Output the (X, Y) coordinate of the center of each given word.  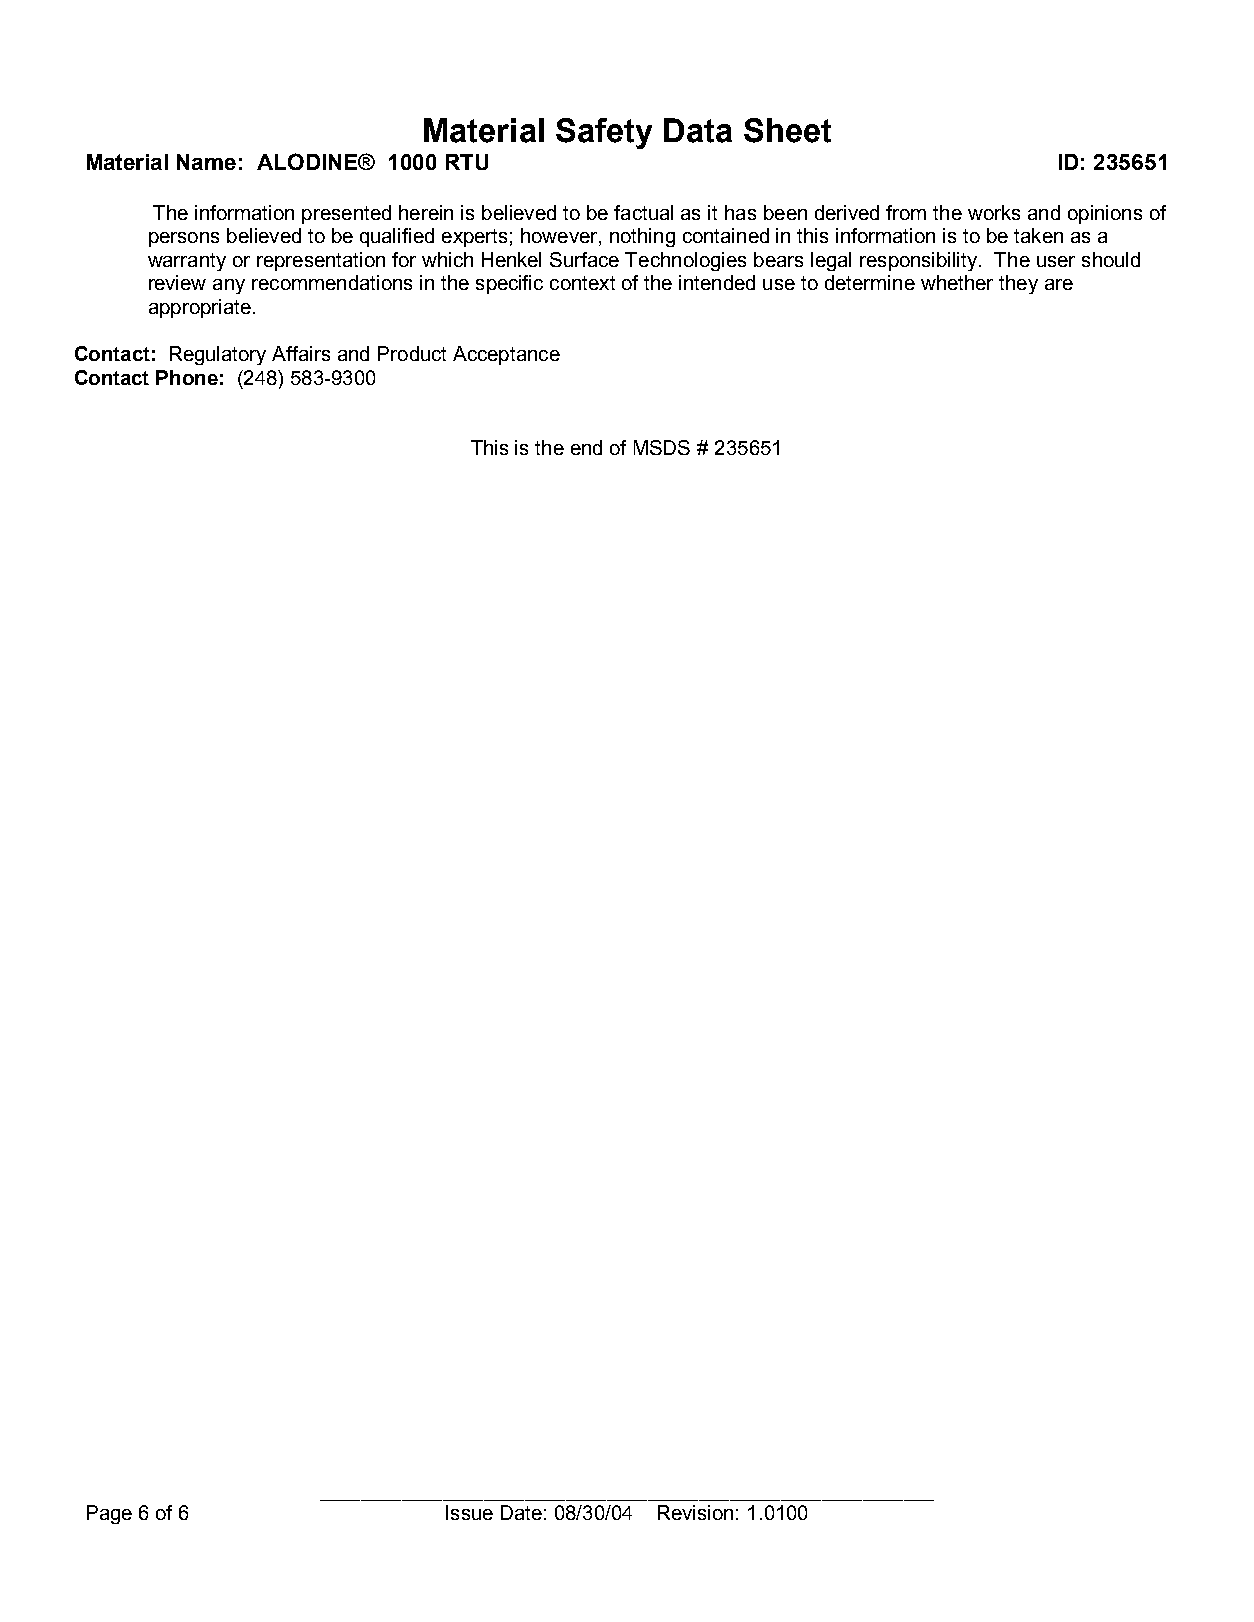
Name (206, 162)
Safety (604, 133)
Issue (469, 1512)
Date (521, 1512)
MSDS (662, 447)
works (994, 212)
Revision (695, 1512)
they (1018, 284)
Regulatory (218, 355)
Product (412, 353)
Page (109, 1514)
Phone (187, 377)
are (1059, 284)
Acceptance (506, 355)
